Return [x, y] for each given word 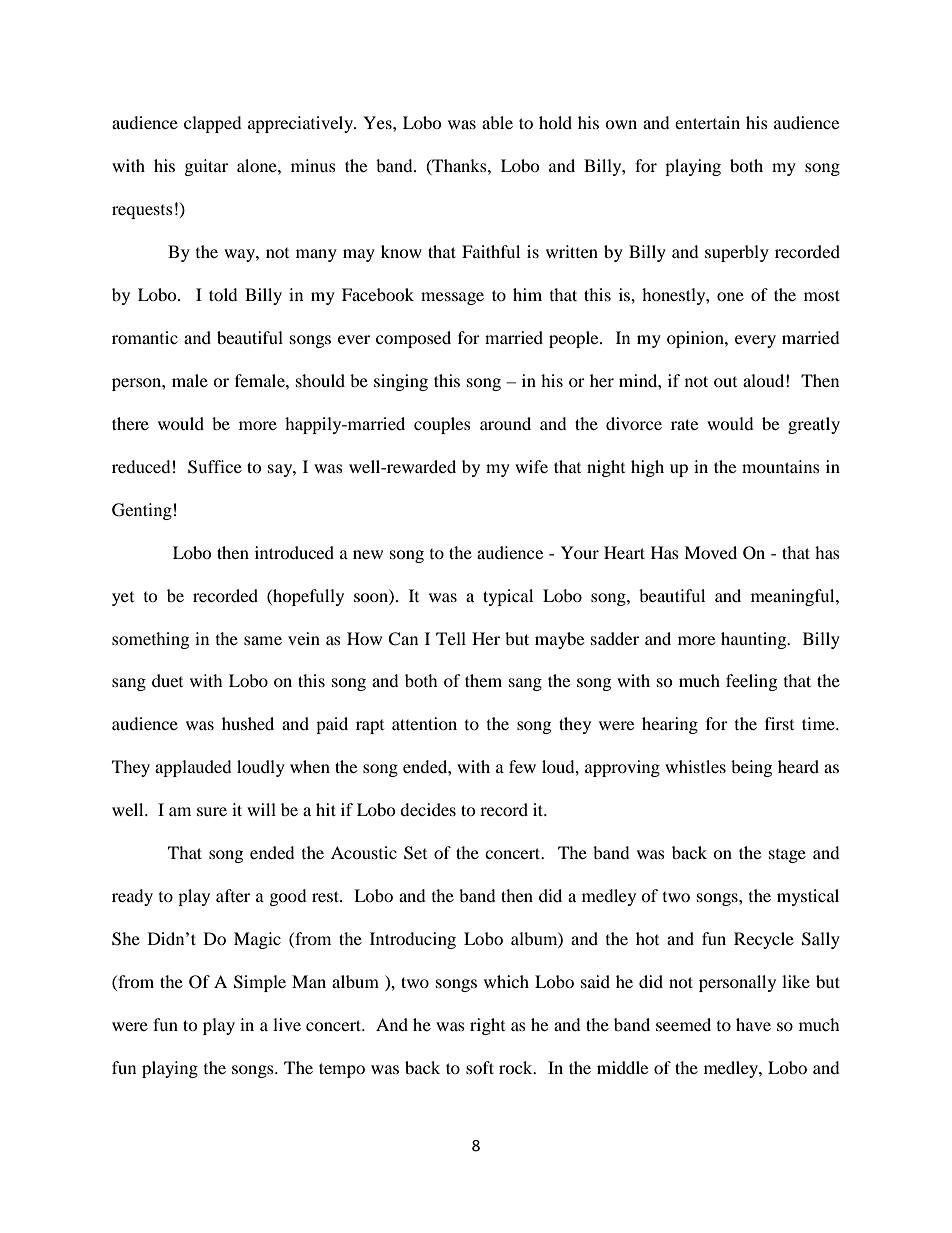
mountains [781, 466]
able [497, 122]
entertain [707, 122]
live [287, 1024]
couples [442, 425]
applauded [193, 768]
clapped [213, 124]
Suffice [215, 467]
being [751, 768]
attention [424, 723]
